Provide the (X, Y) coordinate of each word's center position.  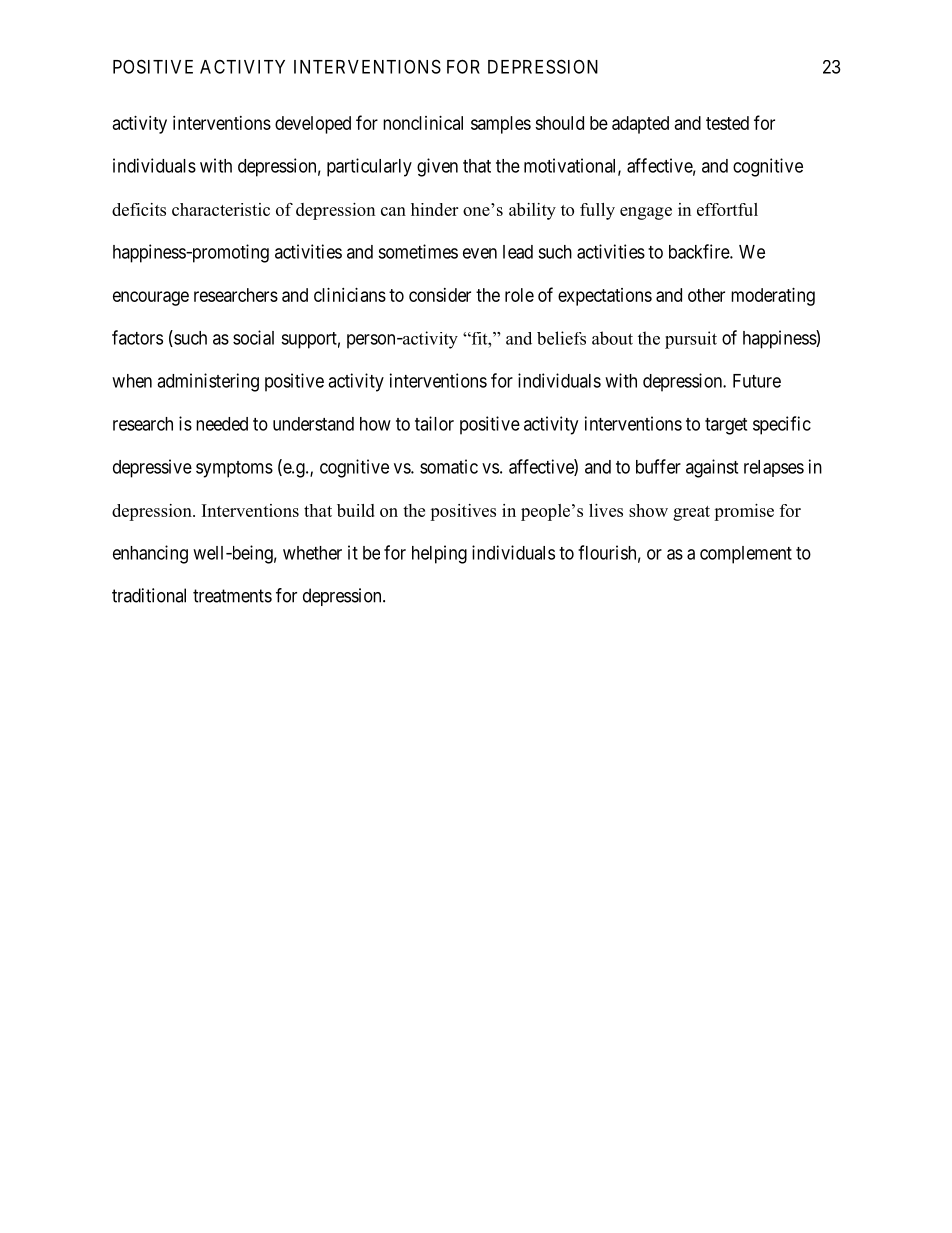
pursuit (691, 340)
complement (746, 555)
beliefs (561, 338)
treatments (232, 596)
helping (439, 554)
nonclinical (423, 123)
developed (313, 125)
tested (727, 123)
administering (208, 382)
